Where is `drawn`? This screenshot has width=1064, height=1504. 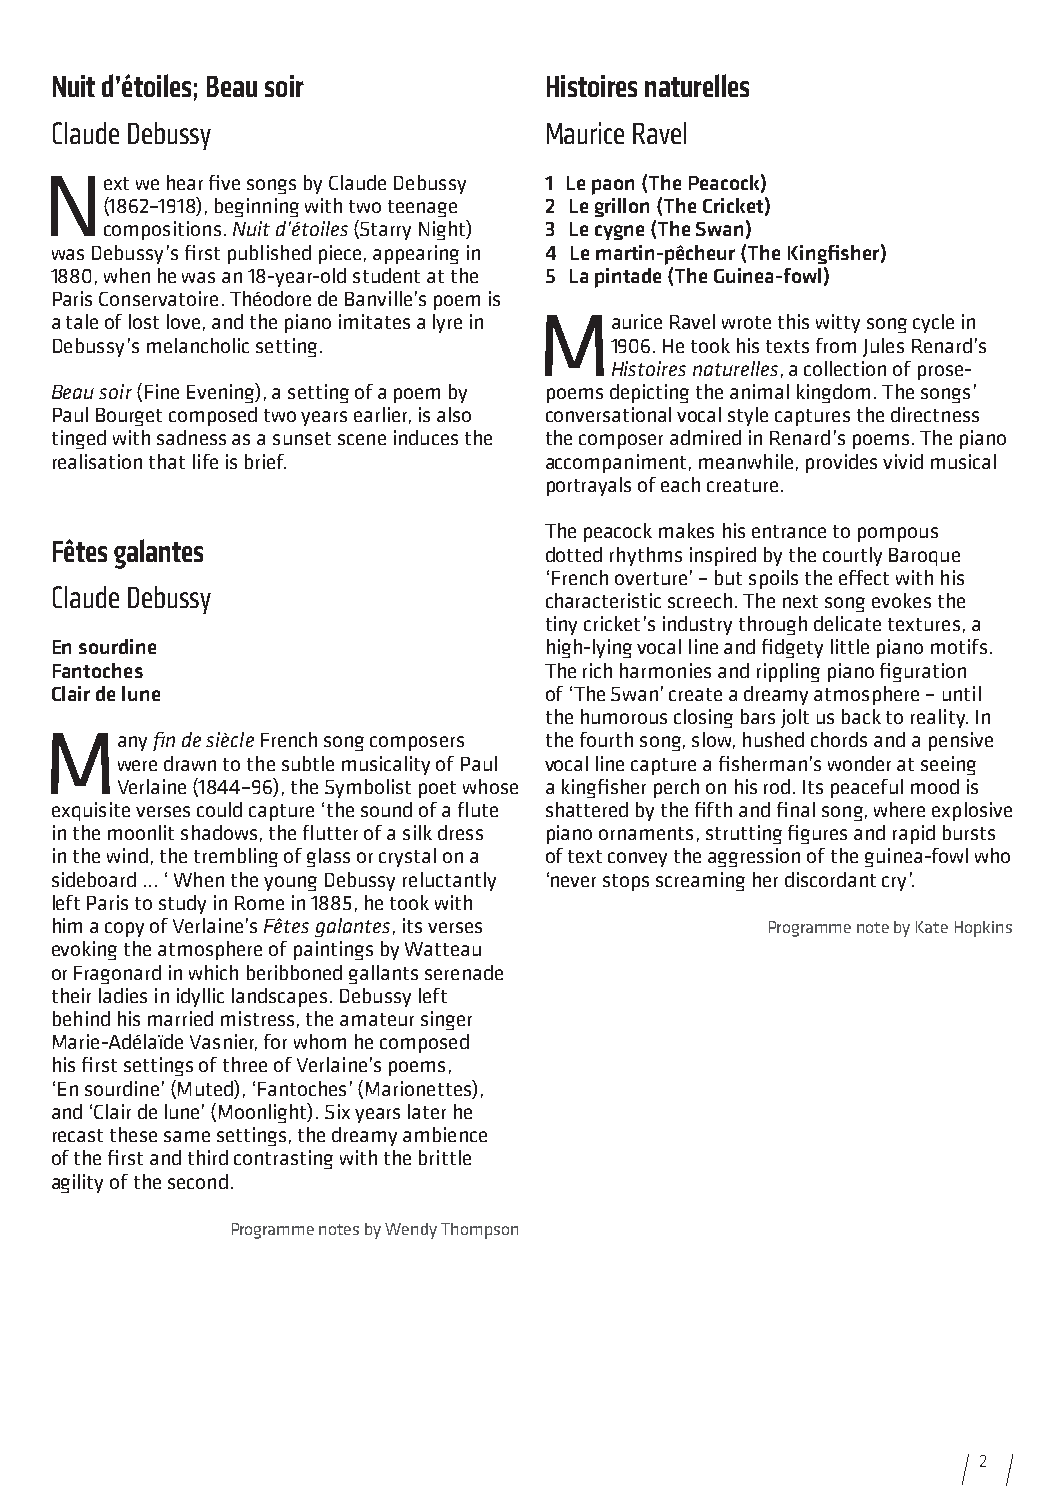
drawn is located at coordinates (190, 763).
